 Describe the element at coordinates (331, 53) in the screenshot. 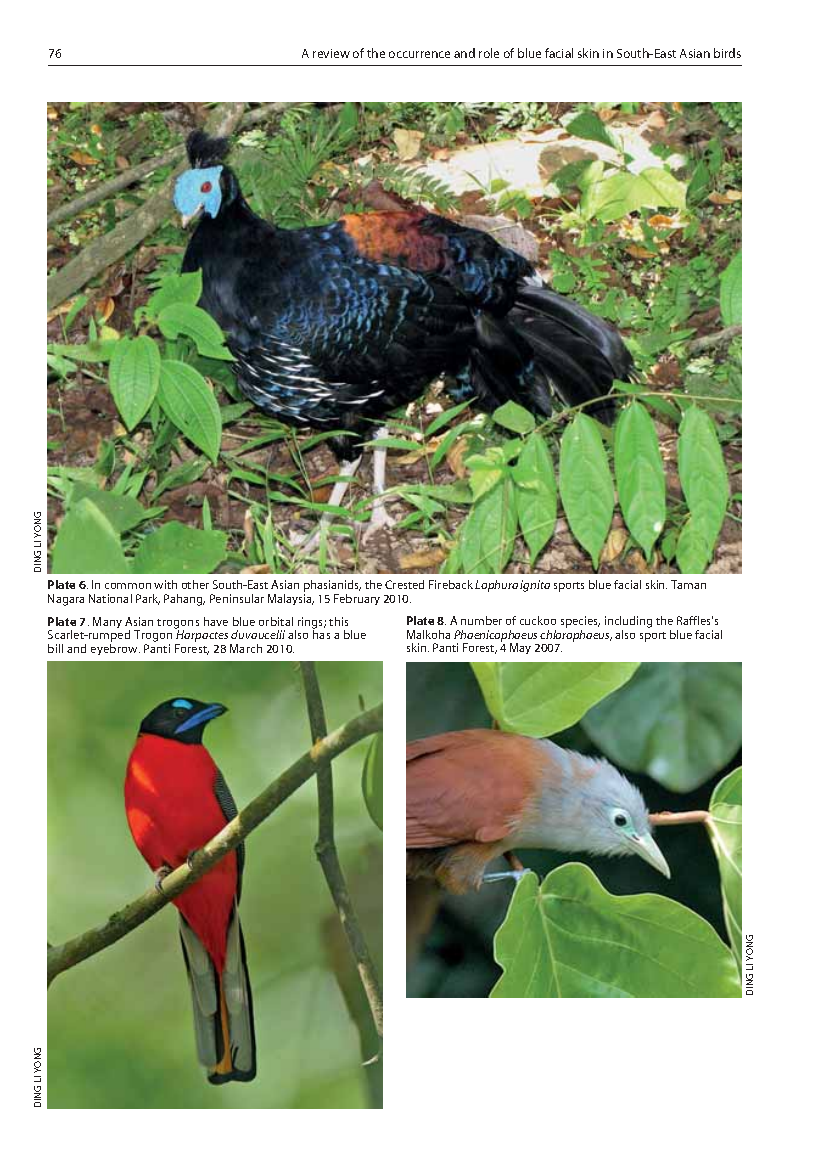

I see `review` at that location.
